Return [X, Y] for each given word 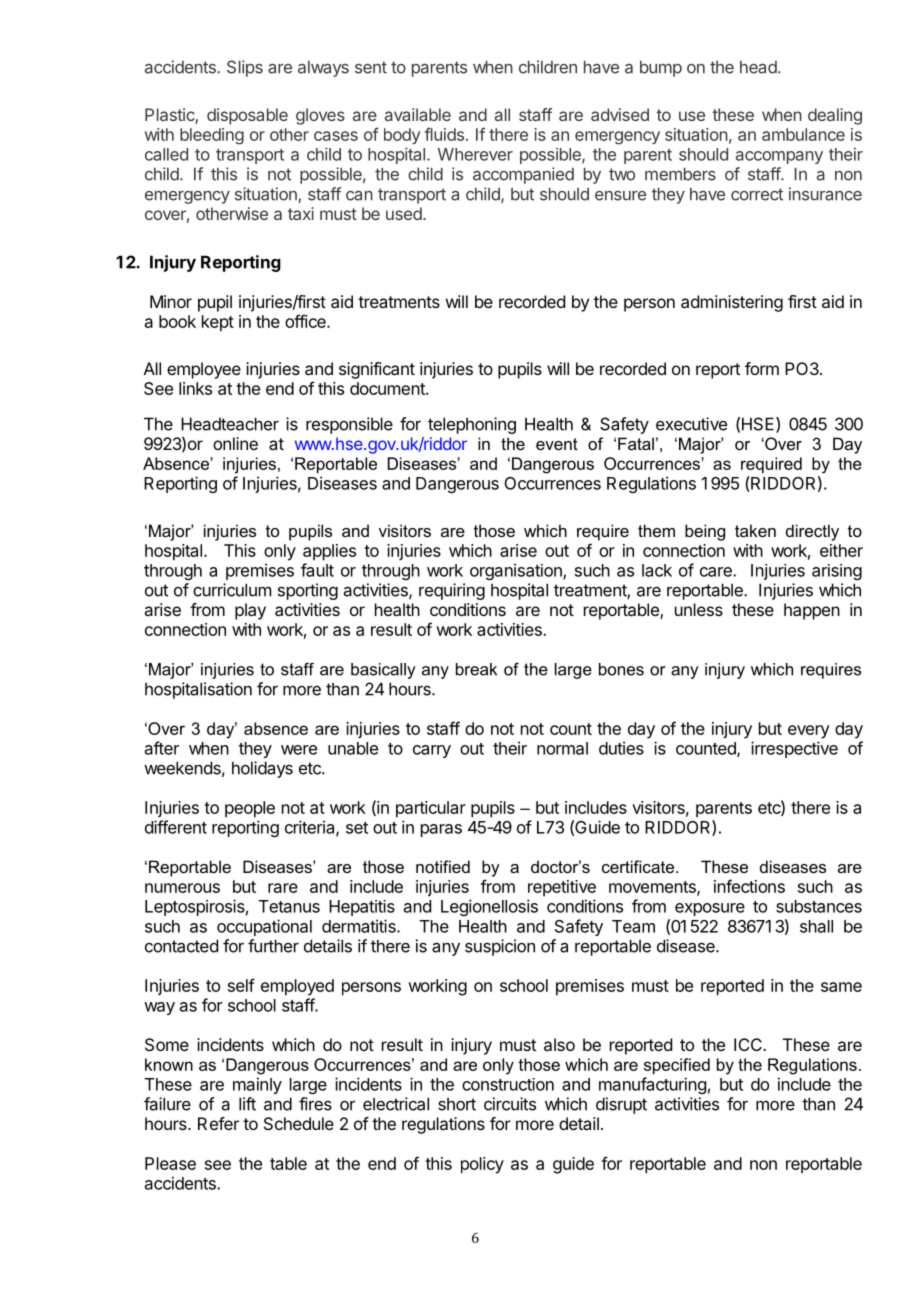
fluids [444, 134]
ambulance [803, 134]
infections [749, 886]
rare [283, 888]
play [250, 611]
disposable [247, 116]
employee [204, 370]
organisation [517, 571]
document [388, 388]
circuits [510, 1104]
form [762, 368]
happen [812, 611]
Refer [218, 1123]
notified [443, 866]
